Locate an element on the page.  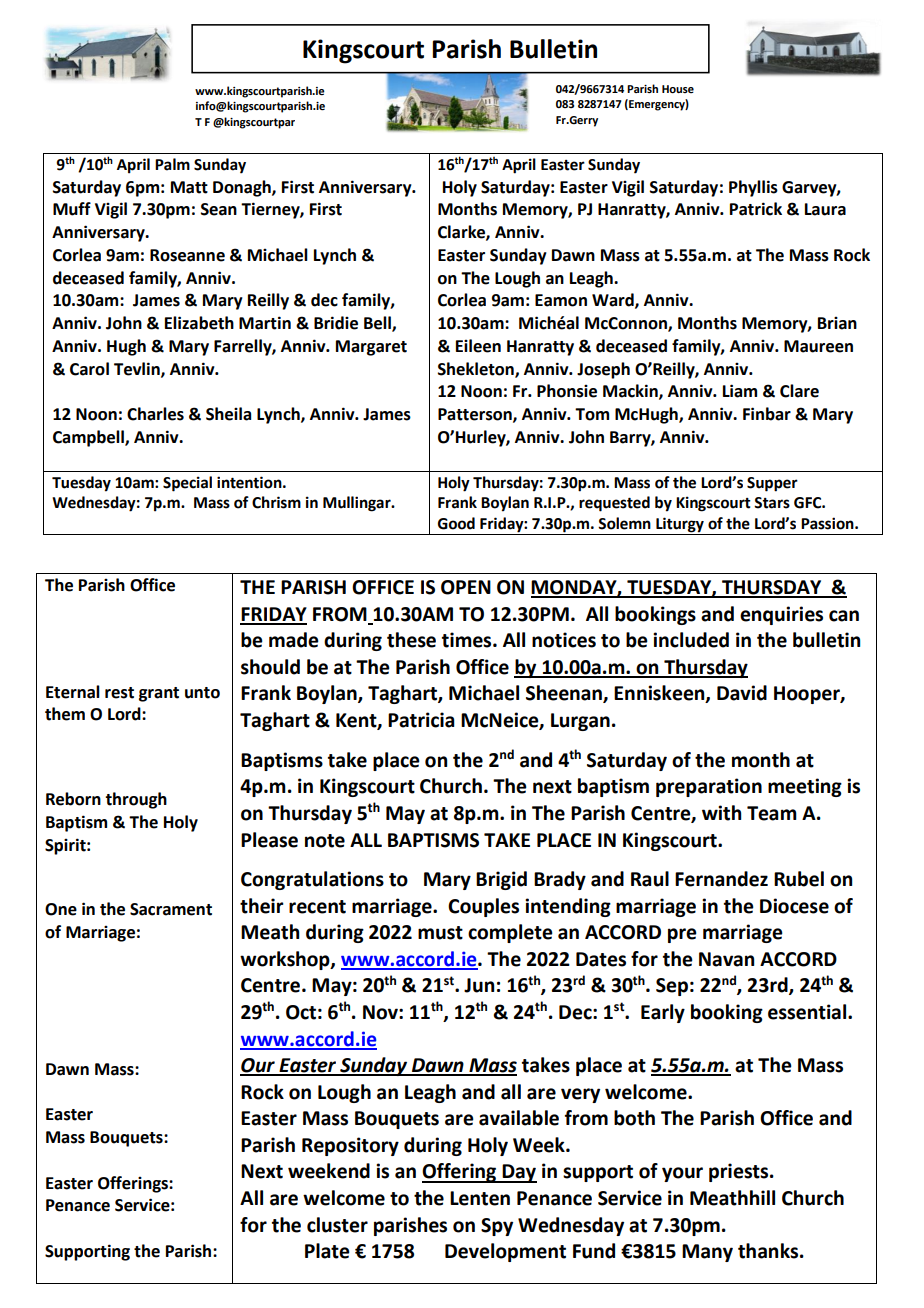
House is located at coordinates (678, 89).
